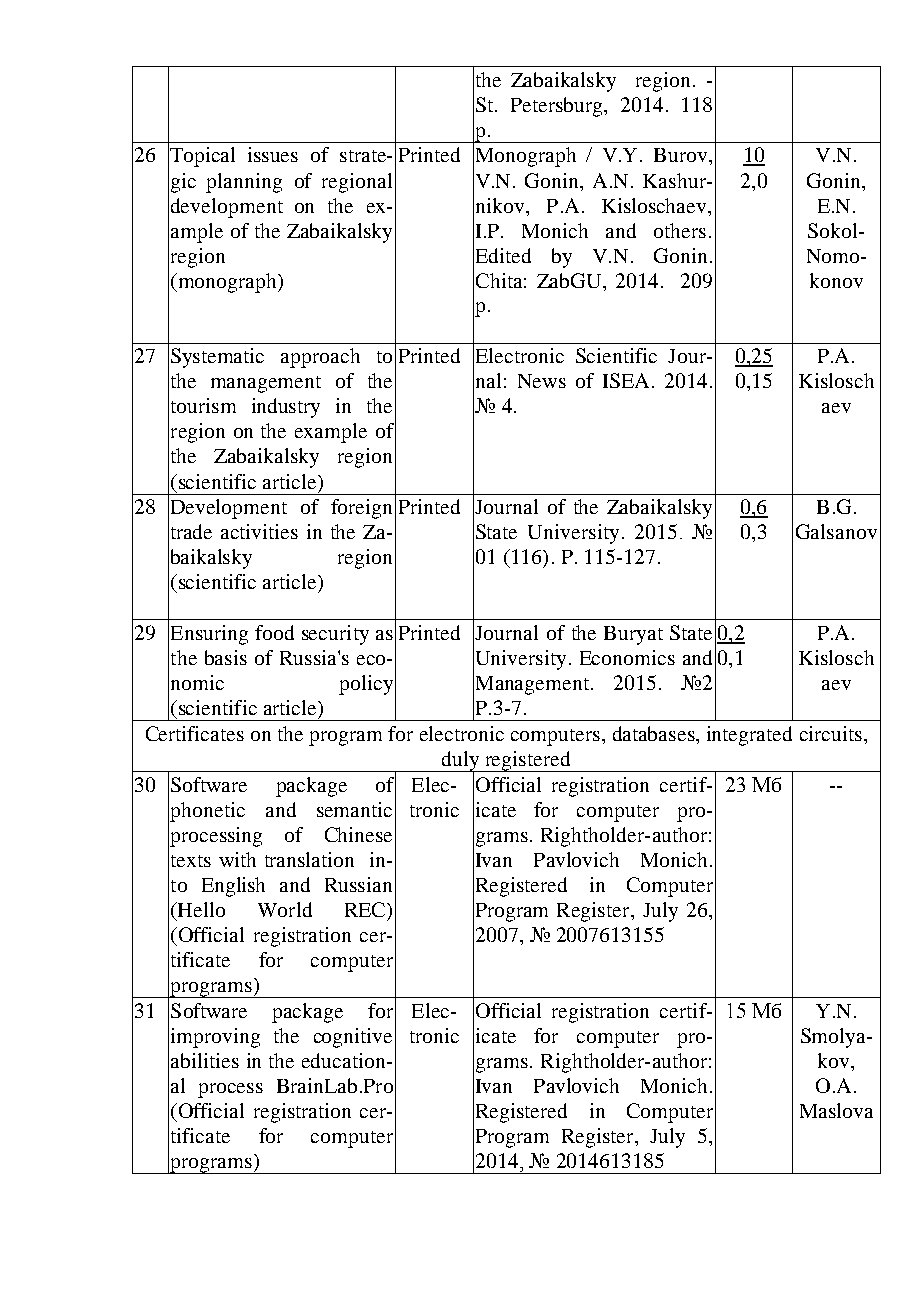 This image has width=924, height=1308. What do you see at coordinates (274, 632) in the image?
I see `food` at bounding box center [274, 632].
